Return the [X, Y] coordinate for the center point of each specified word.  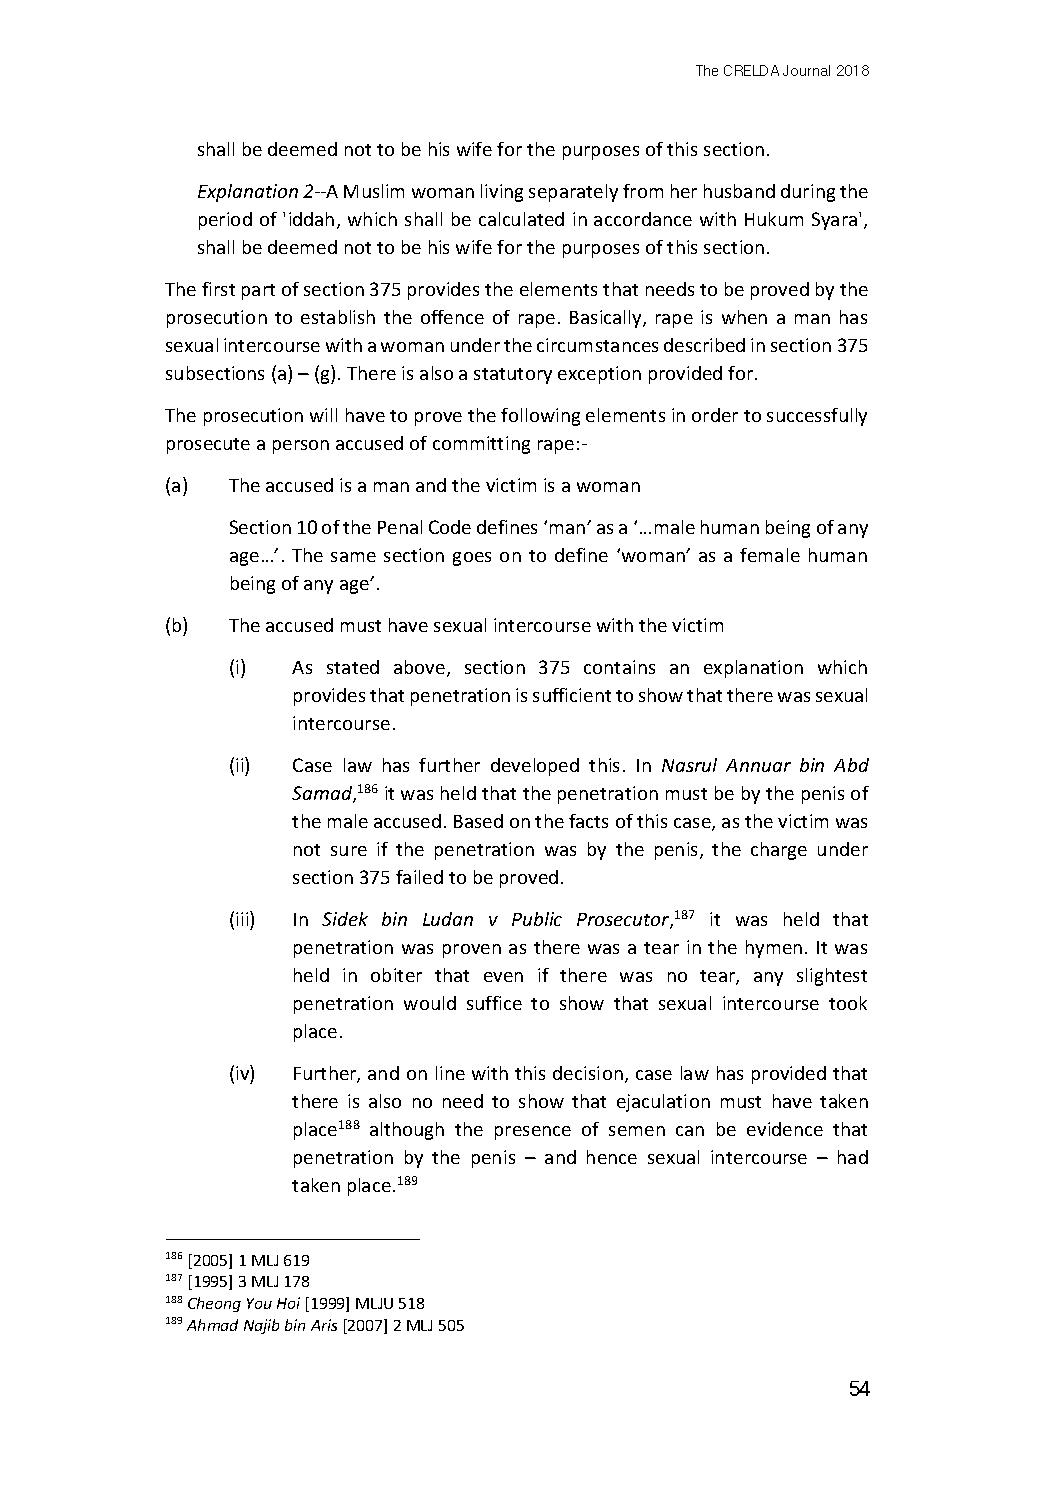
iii [243, 918]
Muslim [374, 191]
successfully [817, 417]
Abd [851, 765]
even [503, 977]
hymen [774, 949]
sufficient [572, 695]
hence [612, 1157]
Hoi [288, 1303]
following [540, 417]
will [323, 415]
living [502, 193]
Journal [806, 70]
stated [353, 667]
